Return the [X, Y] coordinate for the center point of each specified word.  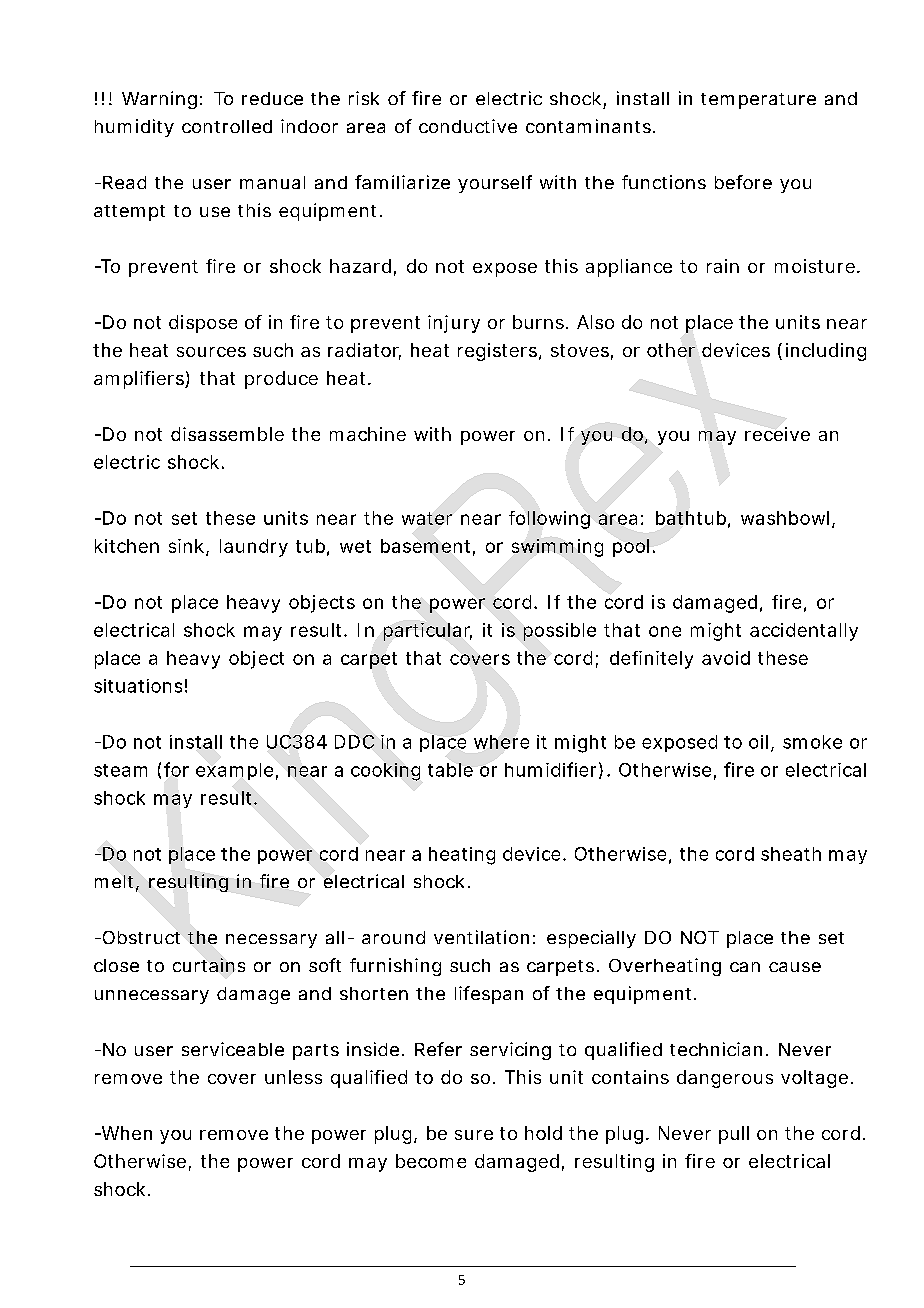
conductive [468, 126]
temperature [758, 101]
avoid [726, 658]
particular [428, 632]
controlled [227, 126]
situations [138, 686]
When [125, 1133]
